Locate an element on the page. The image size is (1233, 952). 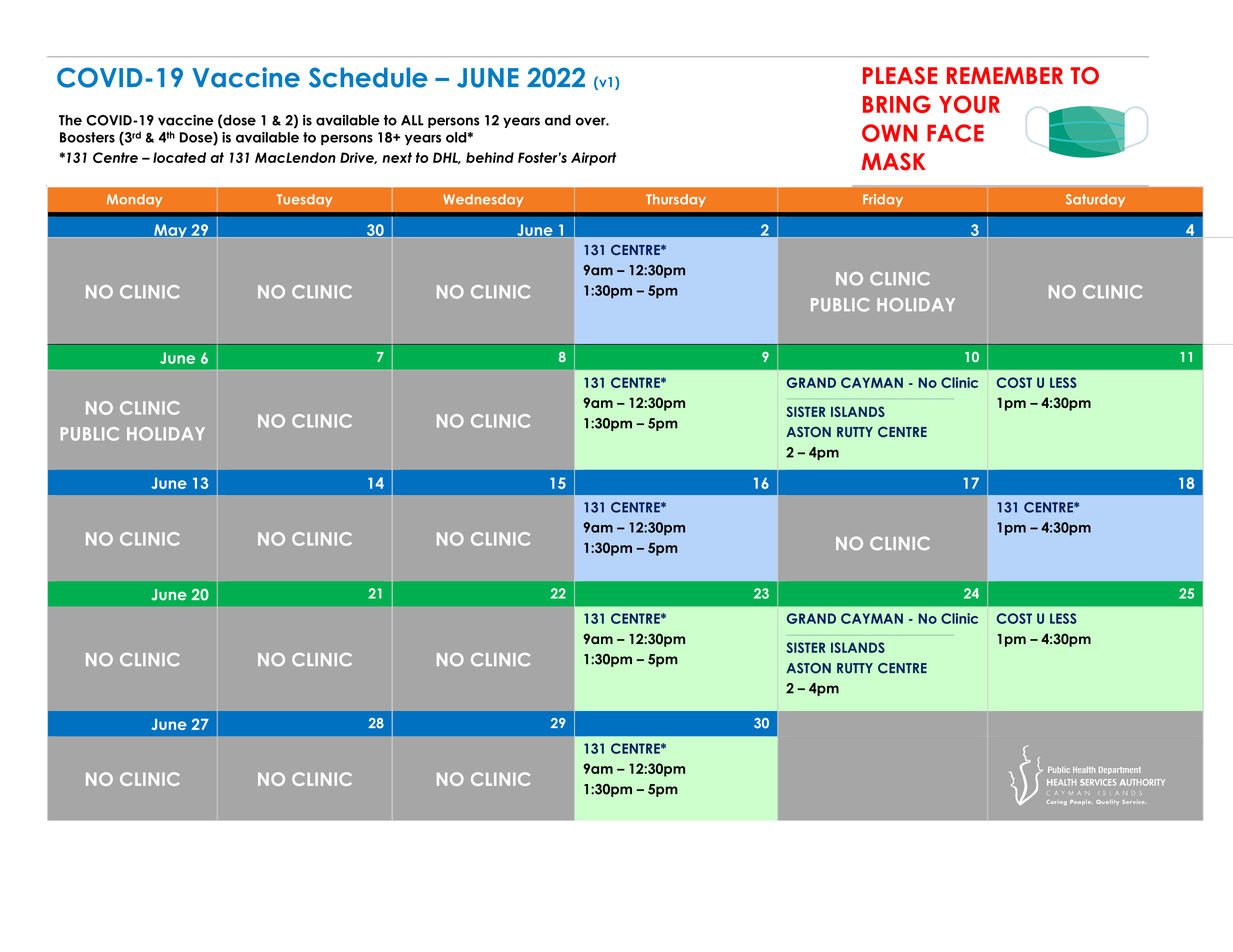
REMEMBER is located at coordinates (1005, 75).
